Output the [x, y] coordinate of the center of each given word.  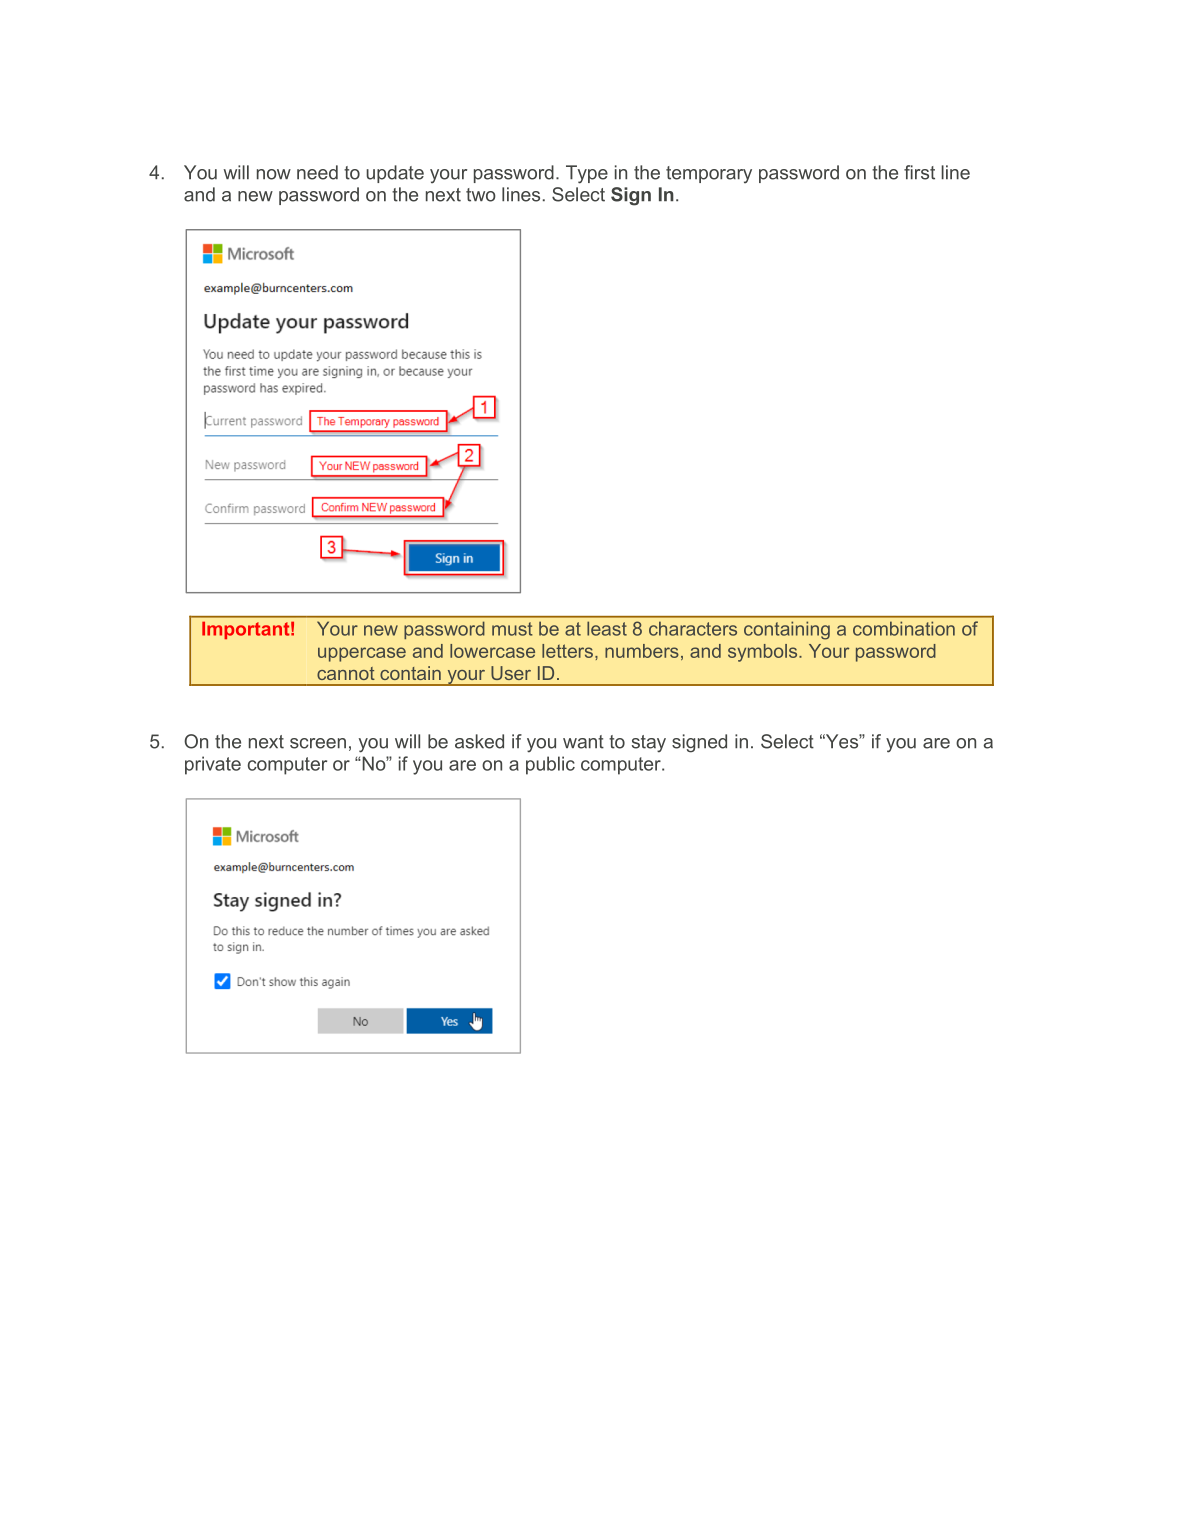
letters [567, 651]
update [395, 174]
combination [904, 628]
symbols [764, 653]
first [919, 172]
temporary [709, 175]
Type [587, 174]
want [583, 742]
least [607, 628]
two [481, 195]
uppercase [362, 654]
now [274, 174]
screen [318, 743]
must [512, 629]
